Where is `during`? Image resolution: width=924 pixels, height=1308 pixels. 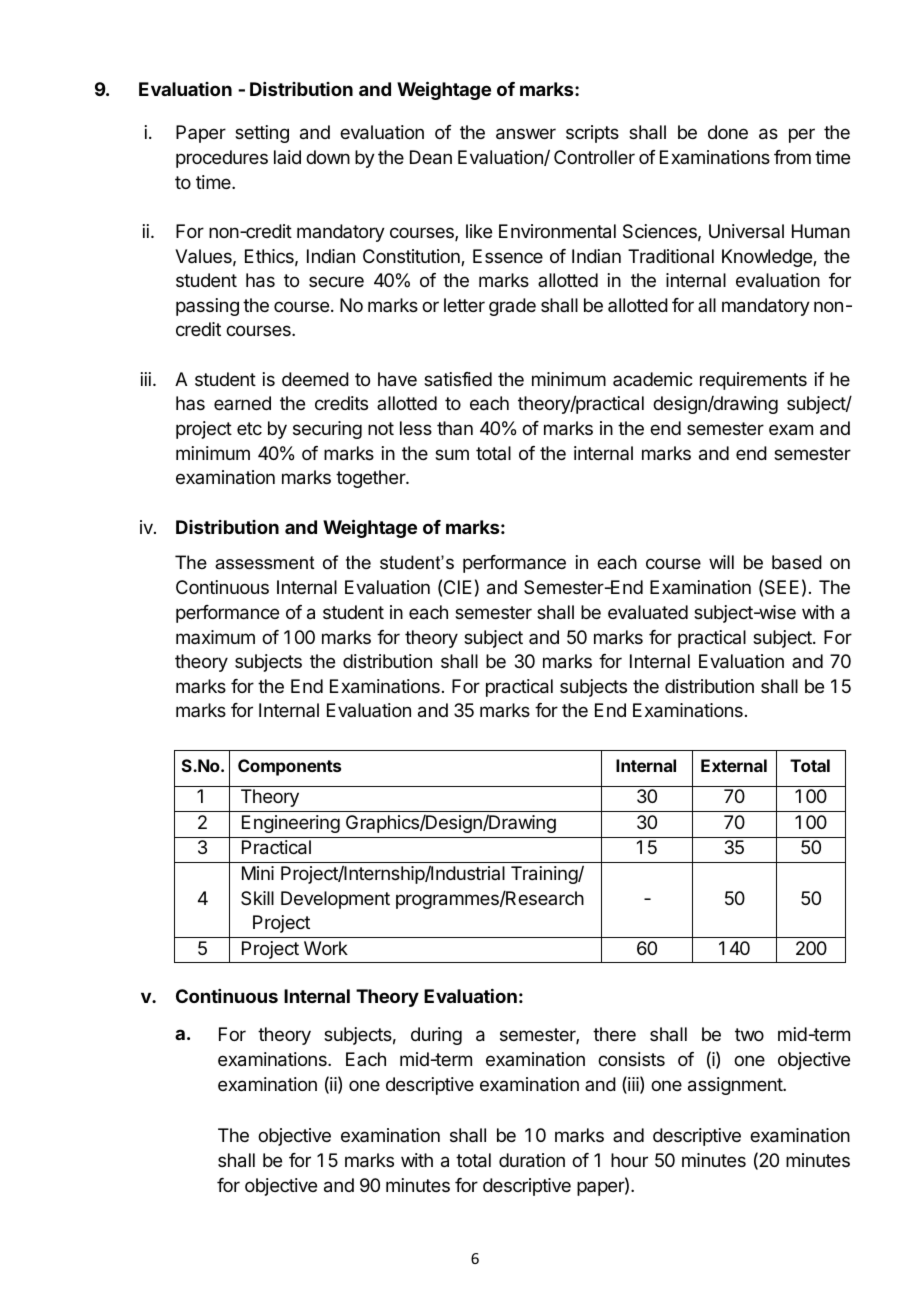 during is located at coordinates (436, 1036).
